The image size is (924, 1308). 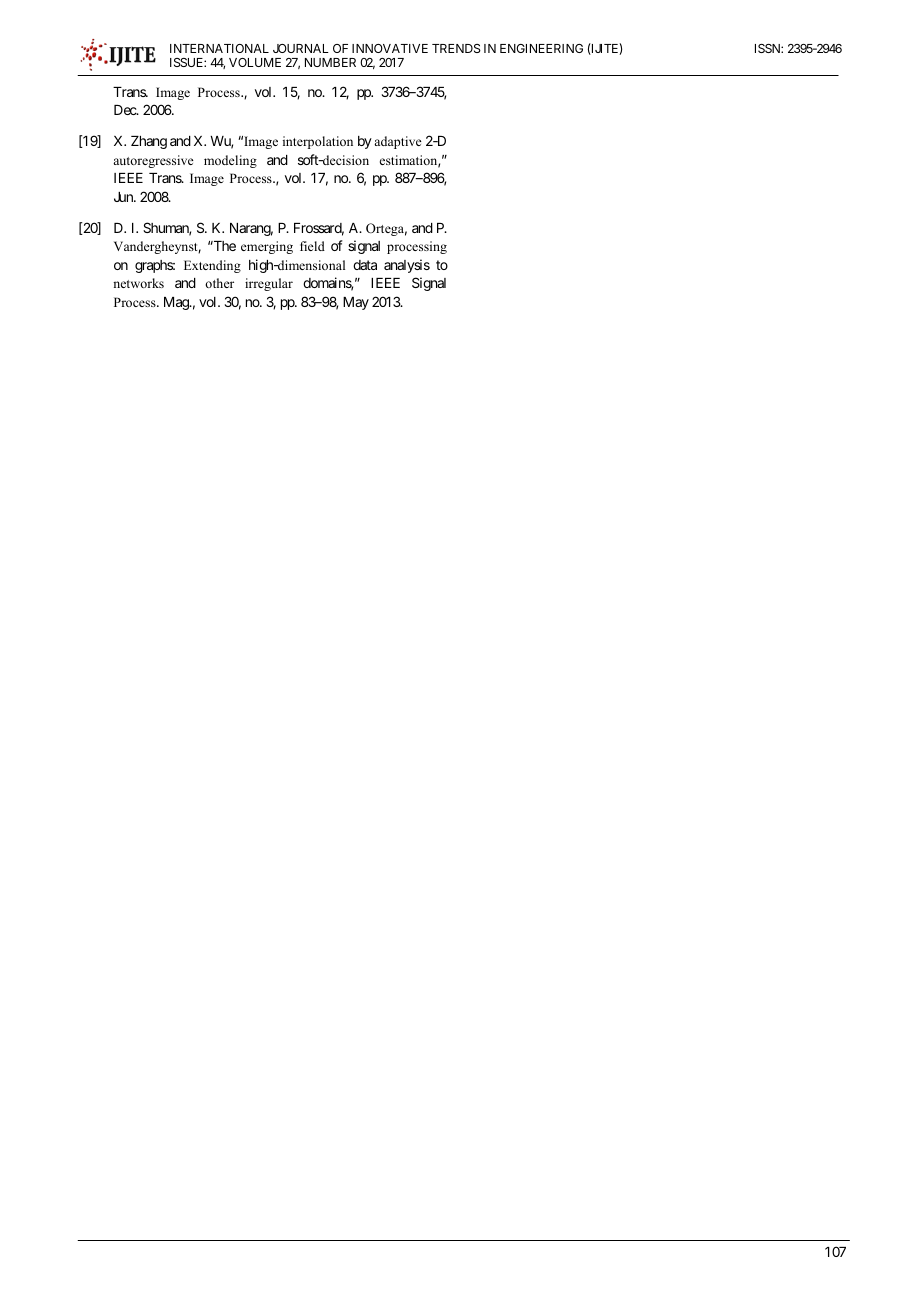 I want to click on TRENDS, so click(x=456, y=48).
